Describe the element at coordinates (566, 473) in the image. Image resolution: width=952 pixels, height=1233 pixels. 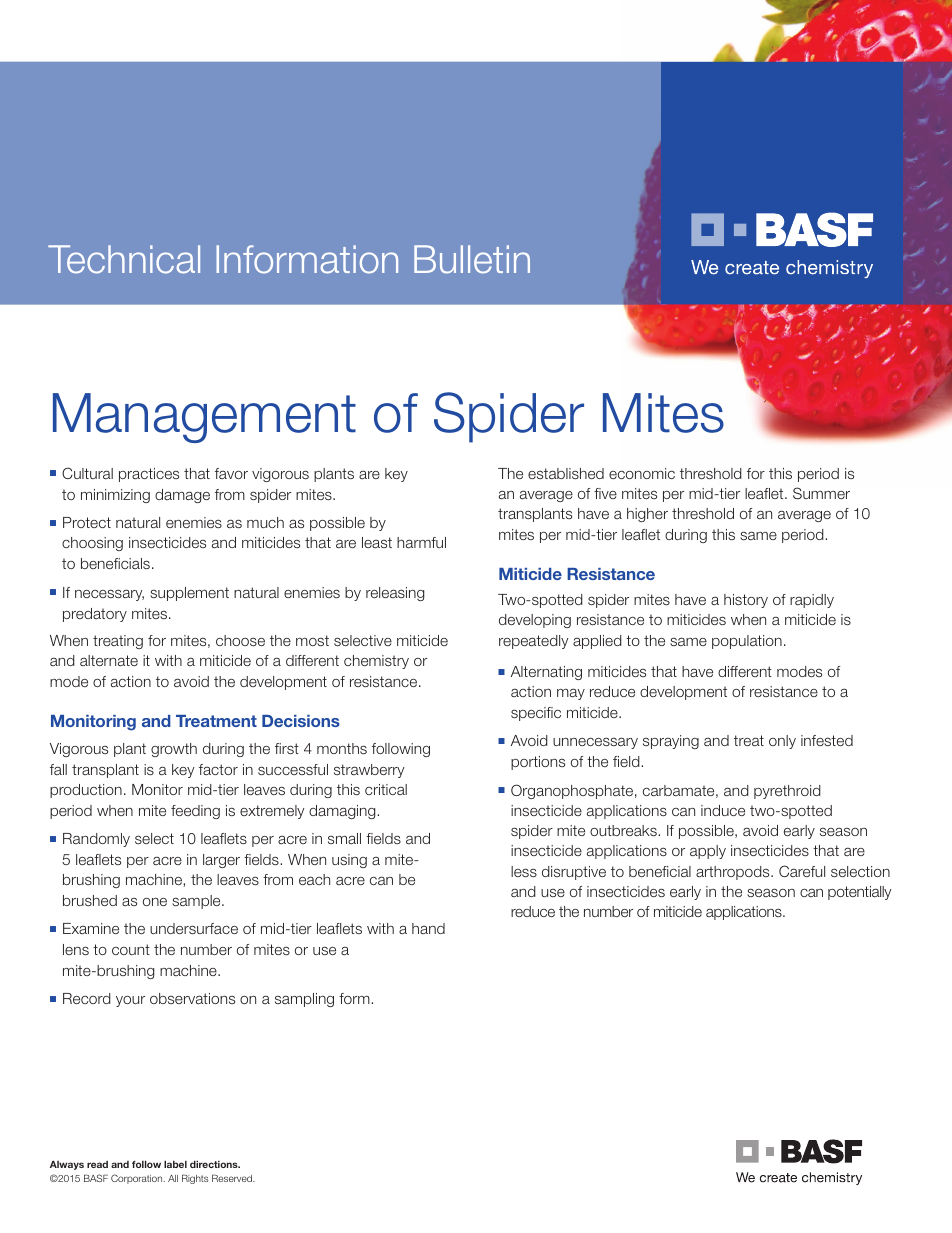
I see `established` at that location.
